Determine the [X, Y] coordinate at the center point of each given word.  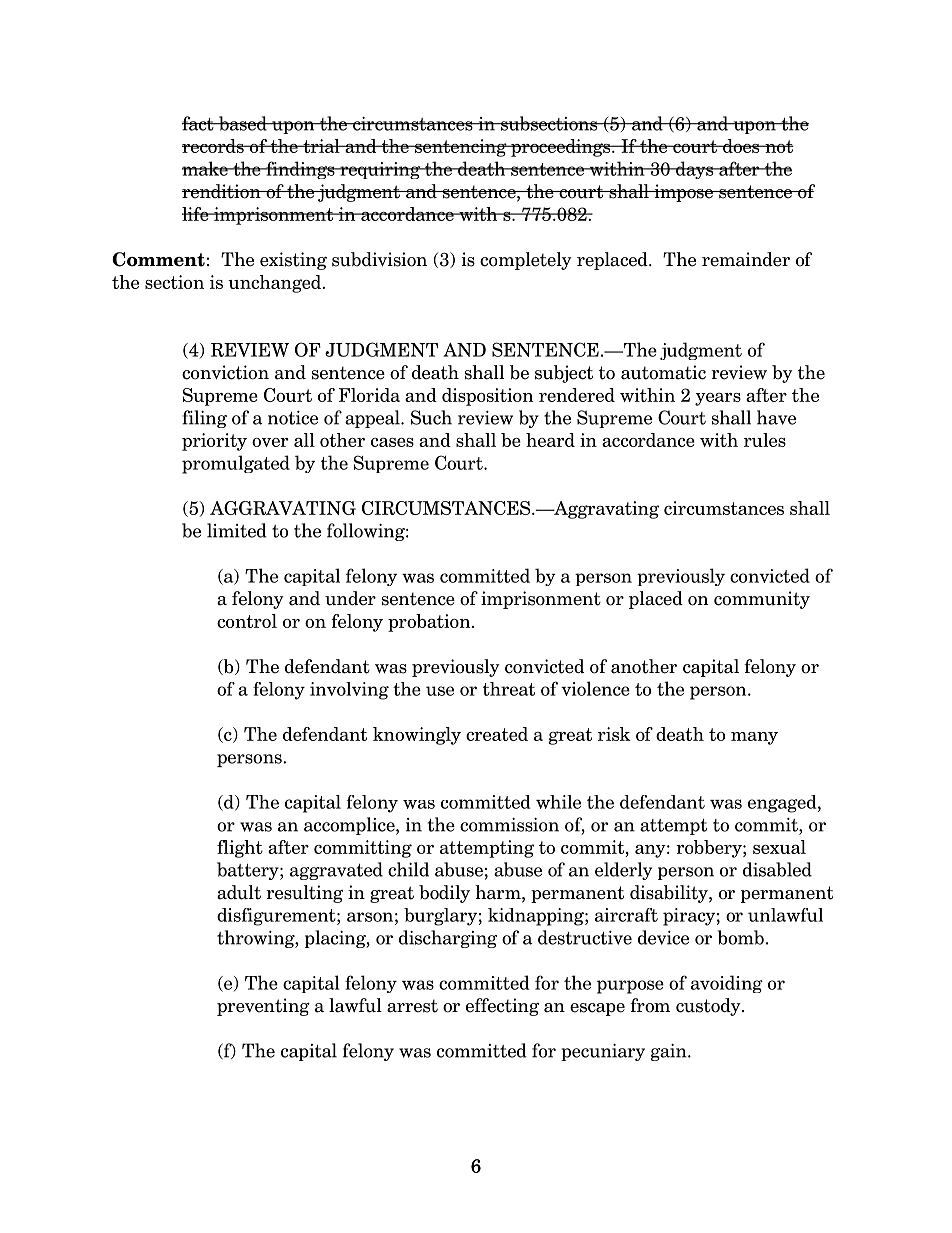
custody [709, 1007]
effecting [502, 1007]
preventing [263, 1007]
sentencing [461, 148]
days [695, 170]
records [214, 146]
